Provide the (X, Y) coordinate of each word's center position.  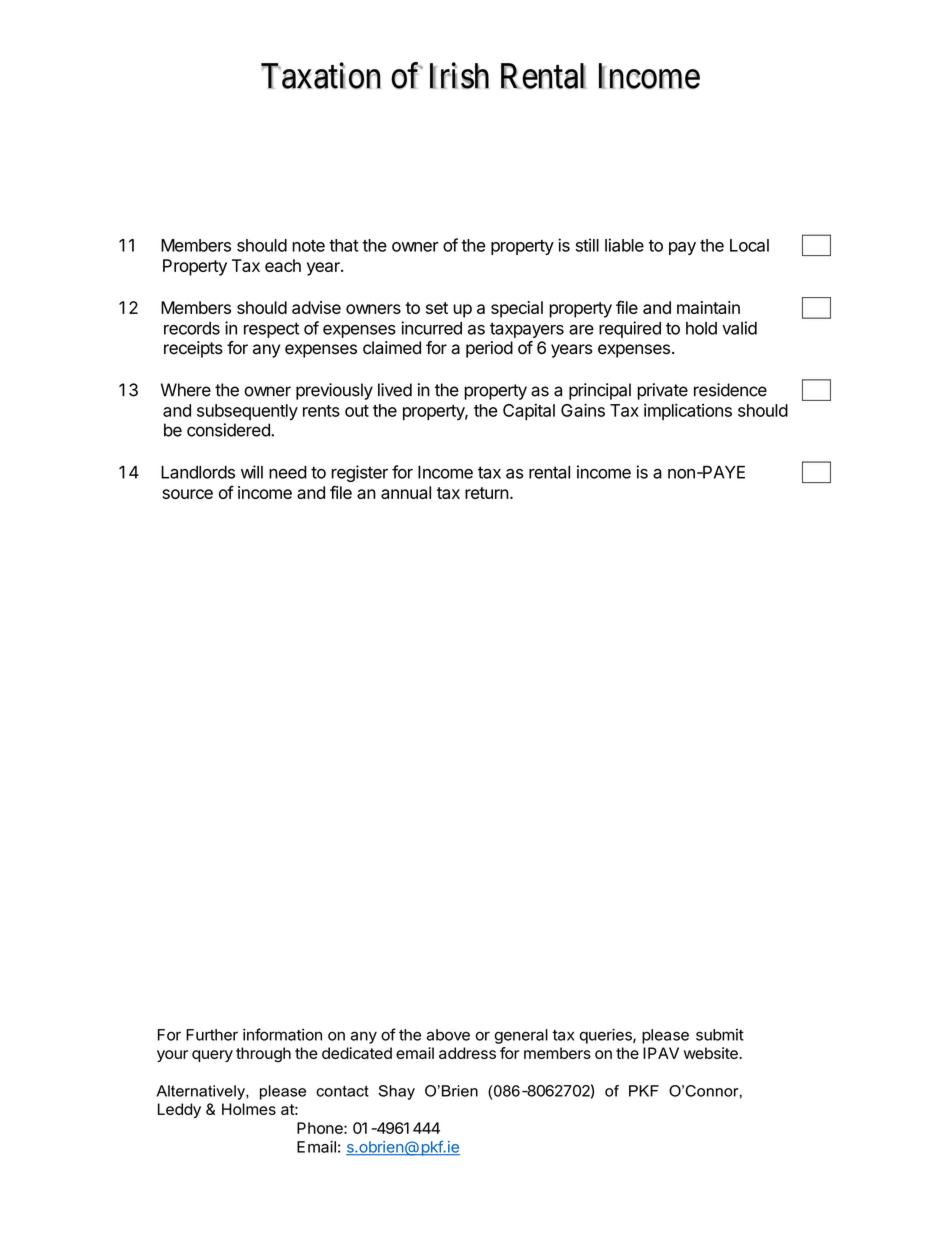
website (712, 1053)
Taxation (321, 75)
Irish (459, 75)
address (467, 1053)
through (263, 1055)
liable (624, 245)
